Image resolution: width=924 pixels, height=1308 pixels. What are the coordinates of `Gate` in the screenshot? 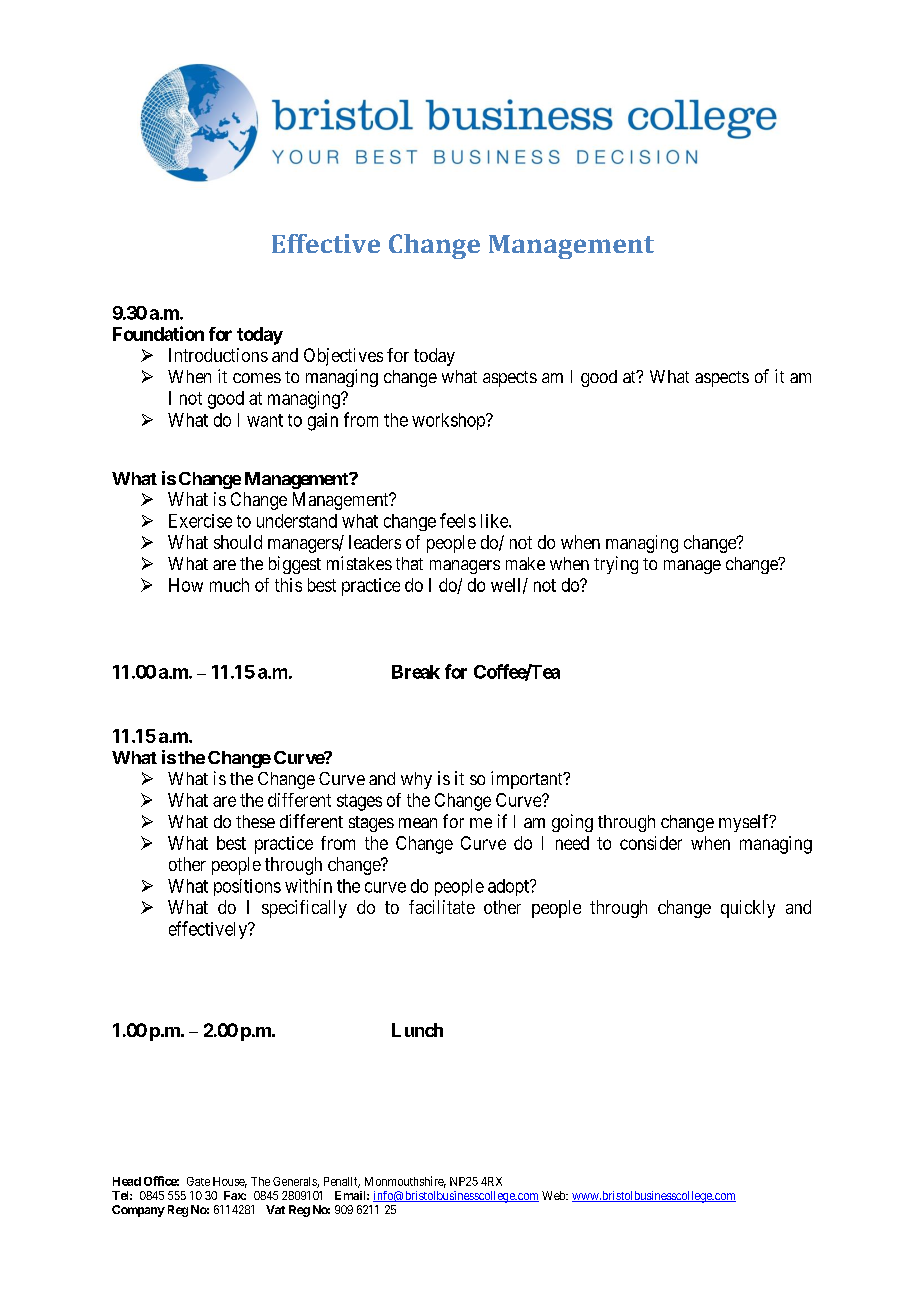 It's located at (198, 1181).
